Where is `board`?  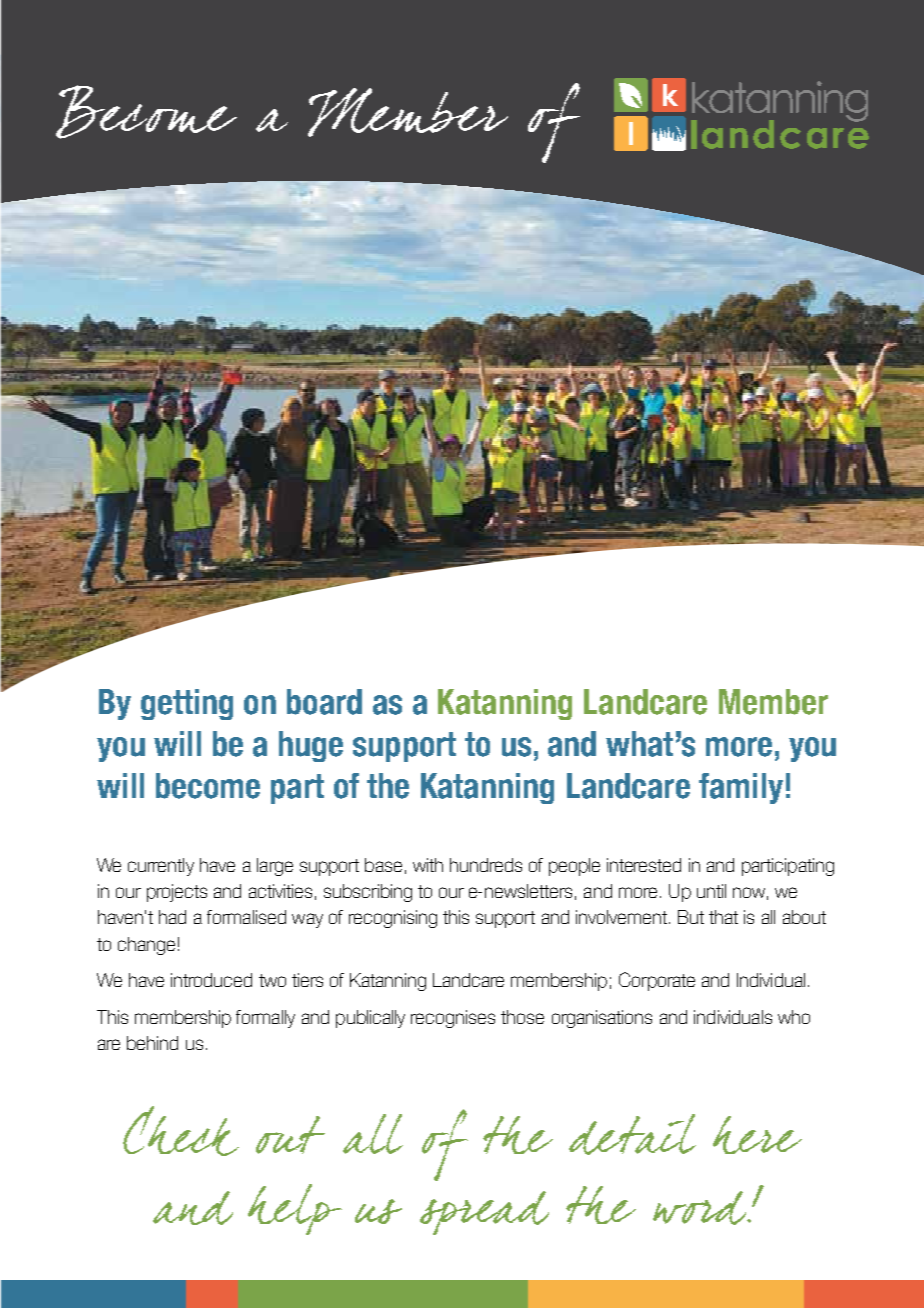 board is located at coordinates (324, 702).
